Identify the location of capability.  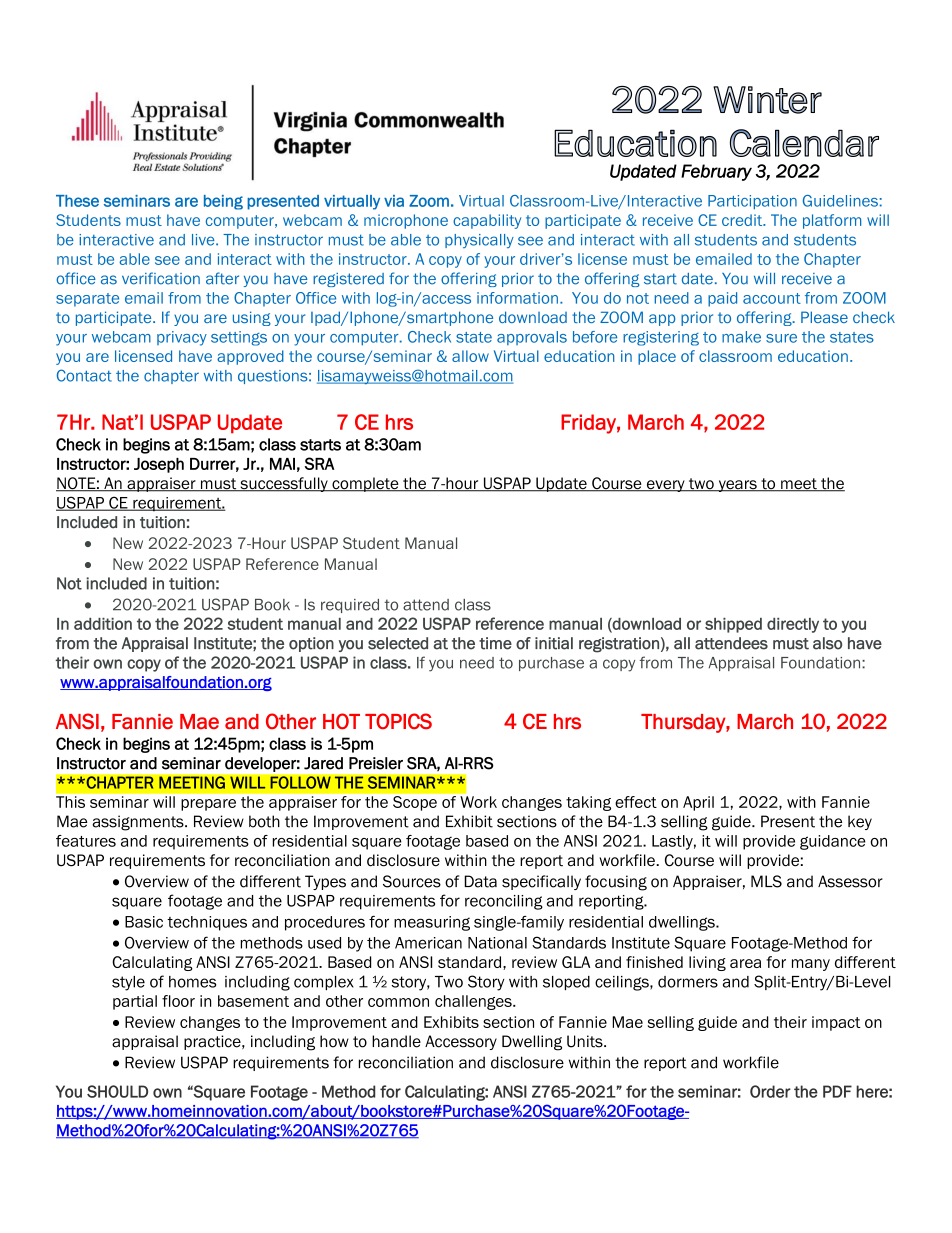
(487, 221).
